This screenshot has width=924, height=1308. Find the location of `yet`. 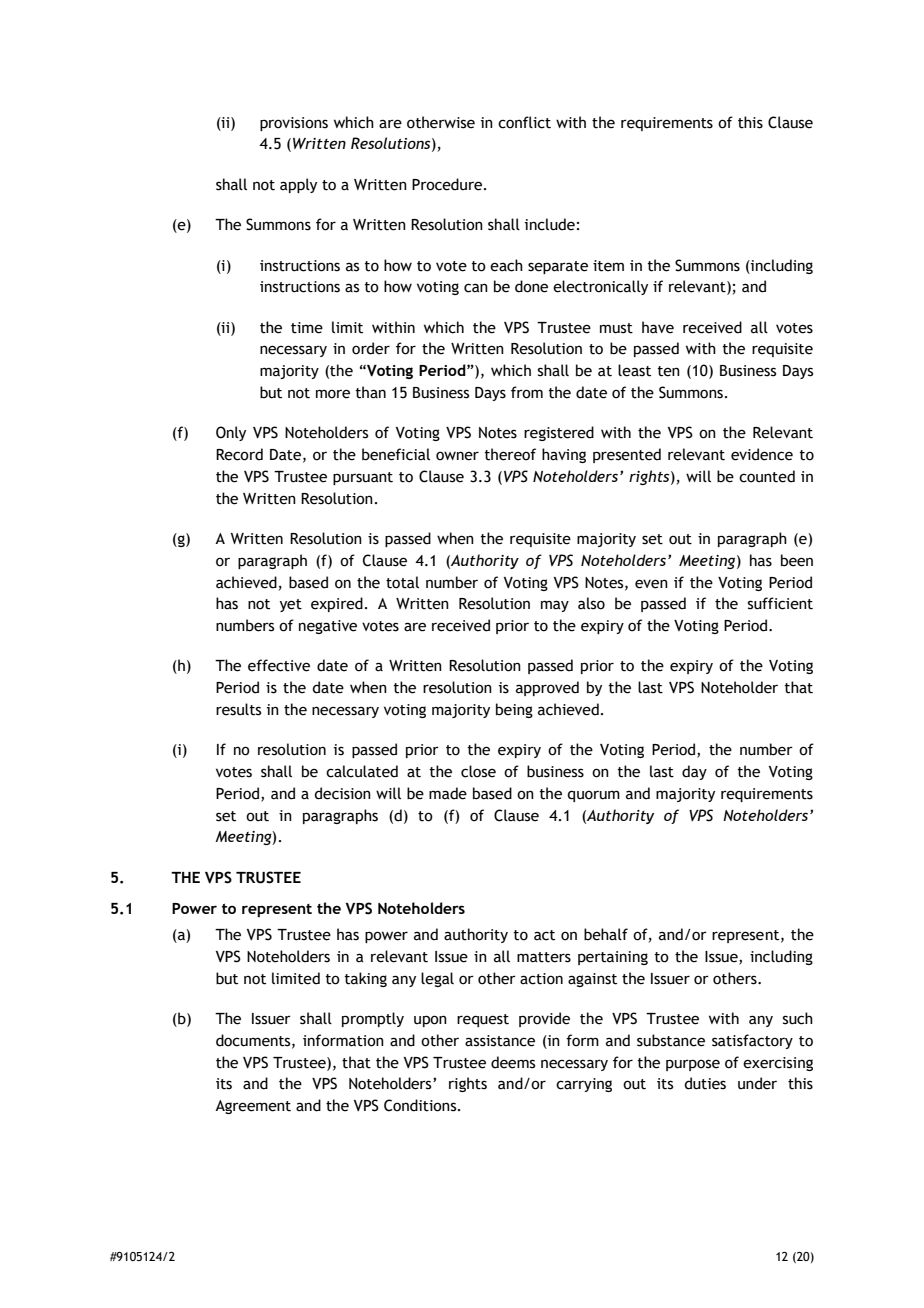

yet is located at coordinates (291, 605).
